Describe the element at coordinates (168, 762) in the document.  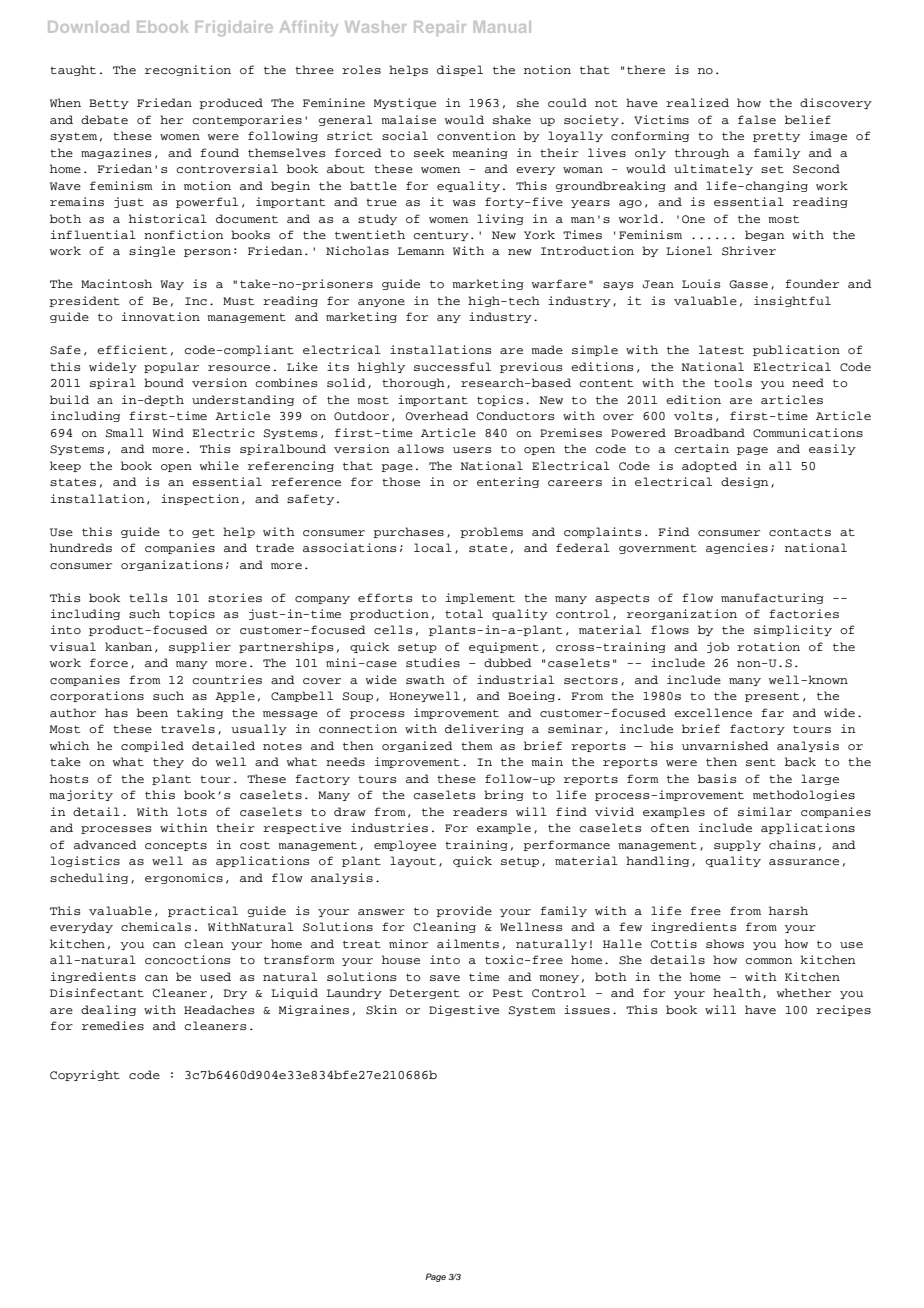
I see `they` at that location.
